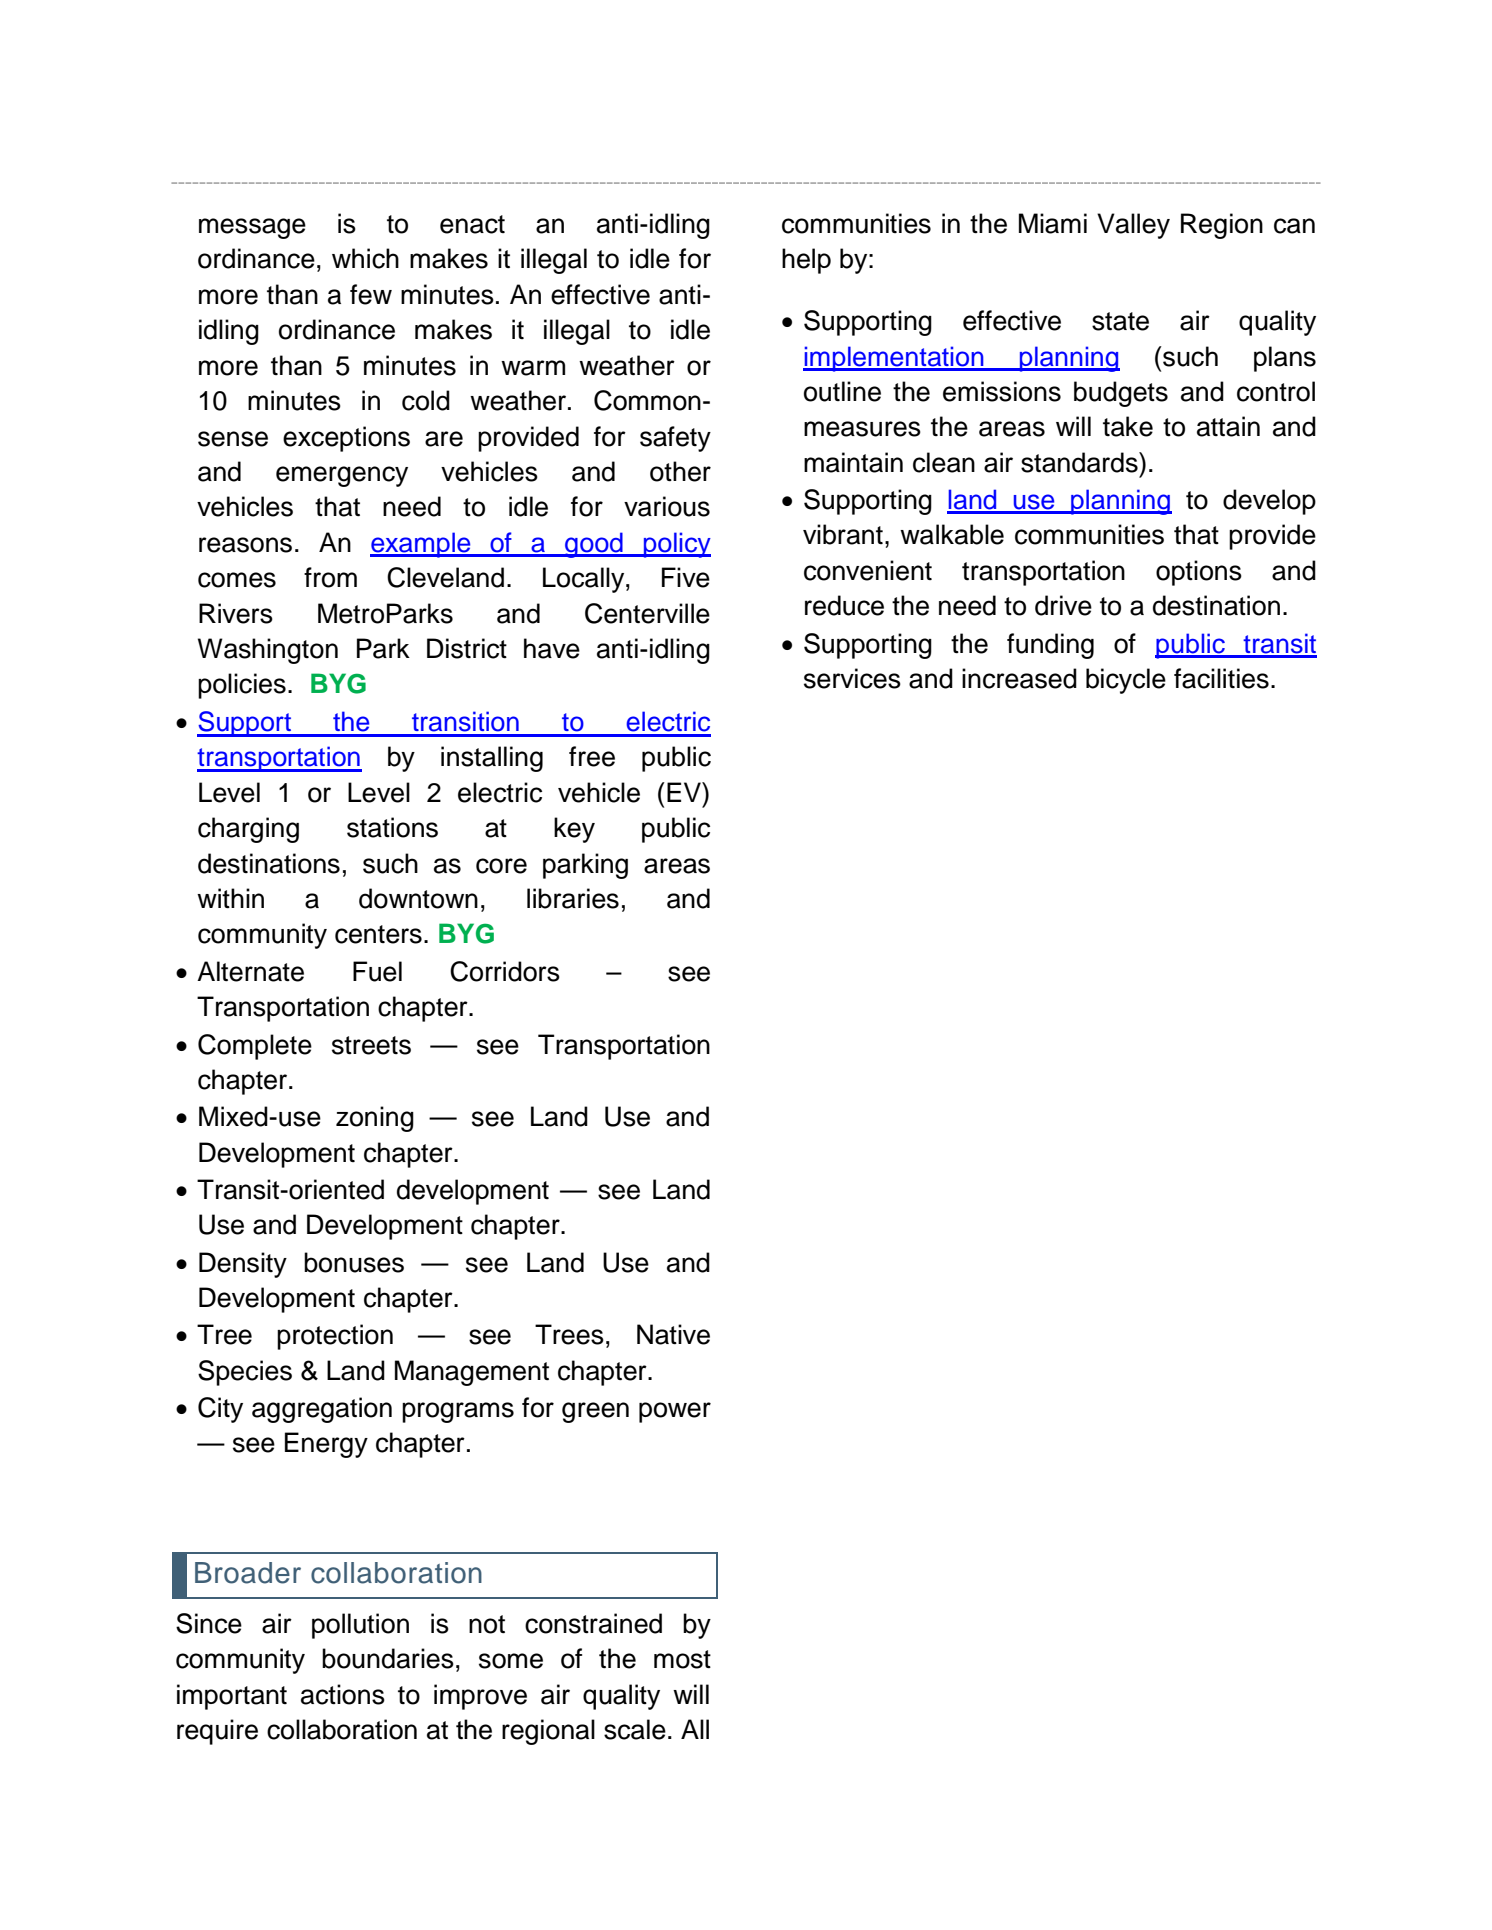  I want to click on actions, so click(343, 1694).
